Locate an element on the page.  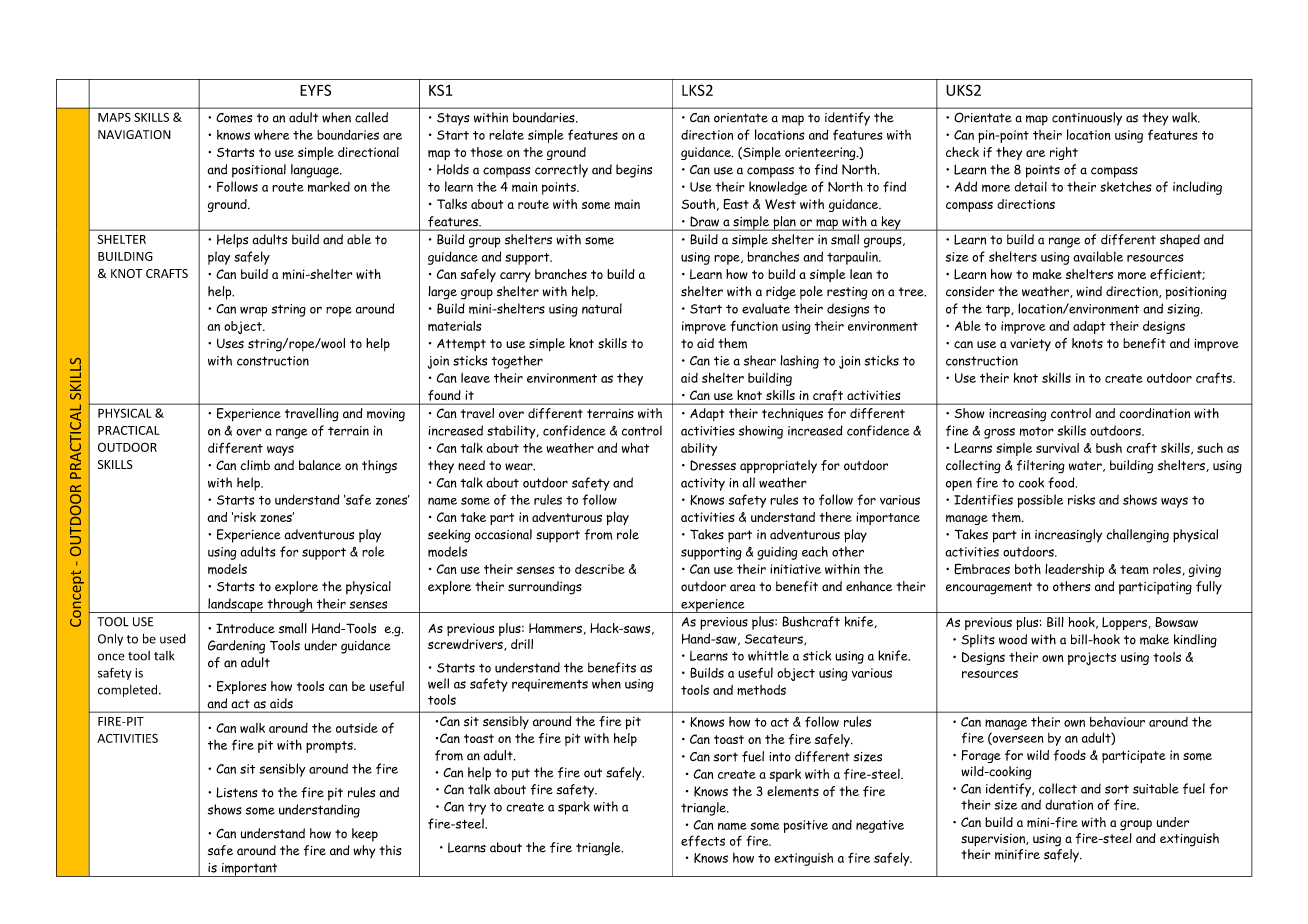
effects is located at coordinates (703, 840).
